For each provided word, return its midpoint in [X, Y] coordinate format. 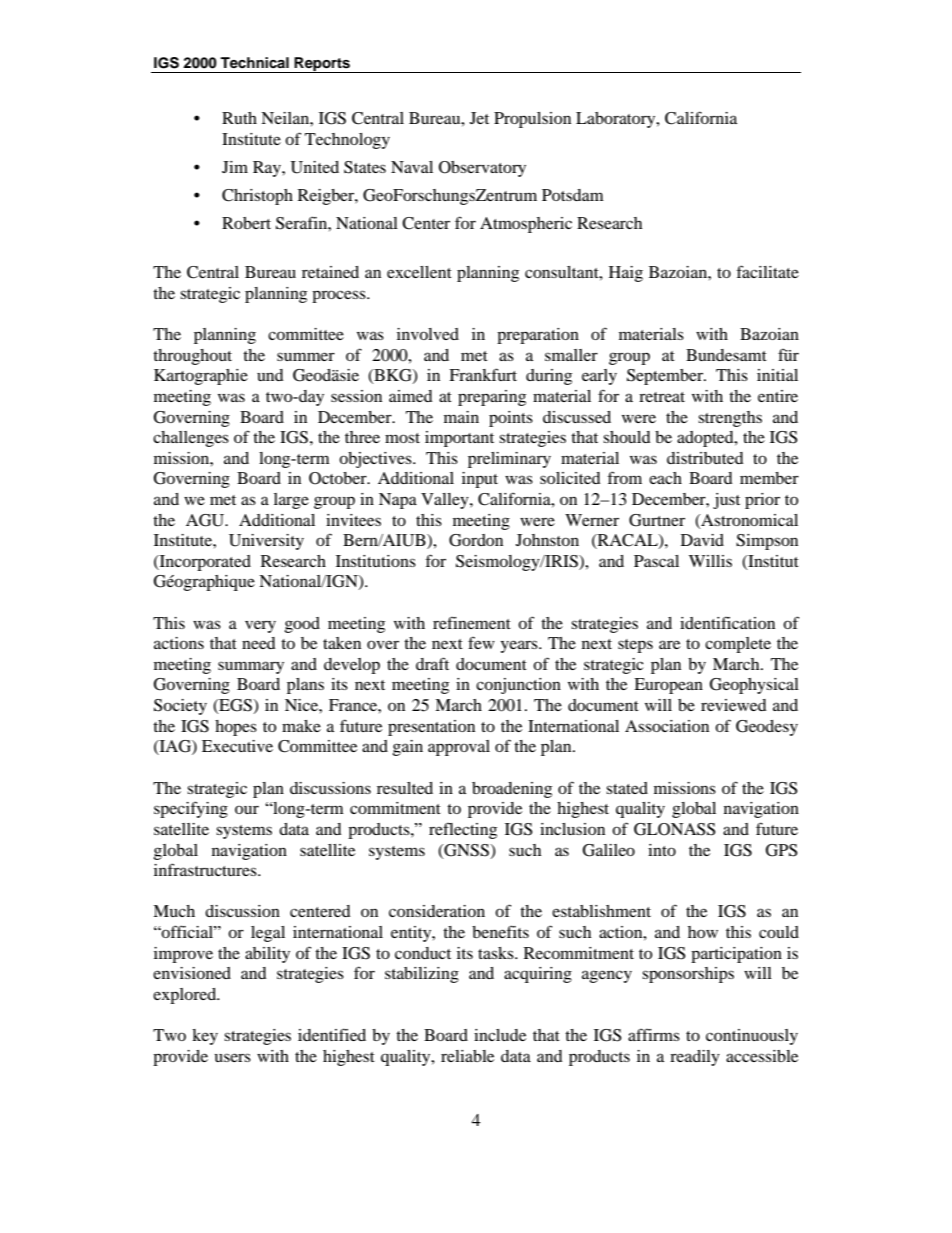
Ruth [239, 118]
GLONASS [674, 829]
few [481, 642]
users [233, 1057]
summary [251, 667]
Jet [479, 118]
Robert [246, 223]
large [291, 501]
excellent [419, 272]
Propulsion [532, 120]
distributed [705, 458]
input [480, 480]
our [247, 809]
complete [738, 645]
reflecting [463, 830]
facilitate [768, 271]
